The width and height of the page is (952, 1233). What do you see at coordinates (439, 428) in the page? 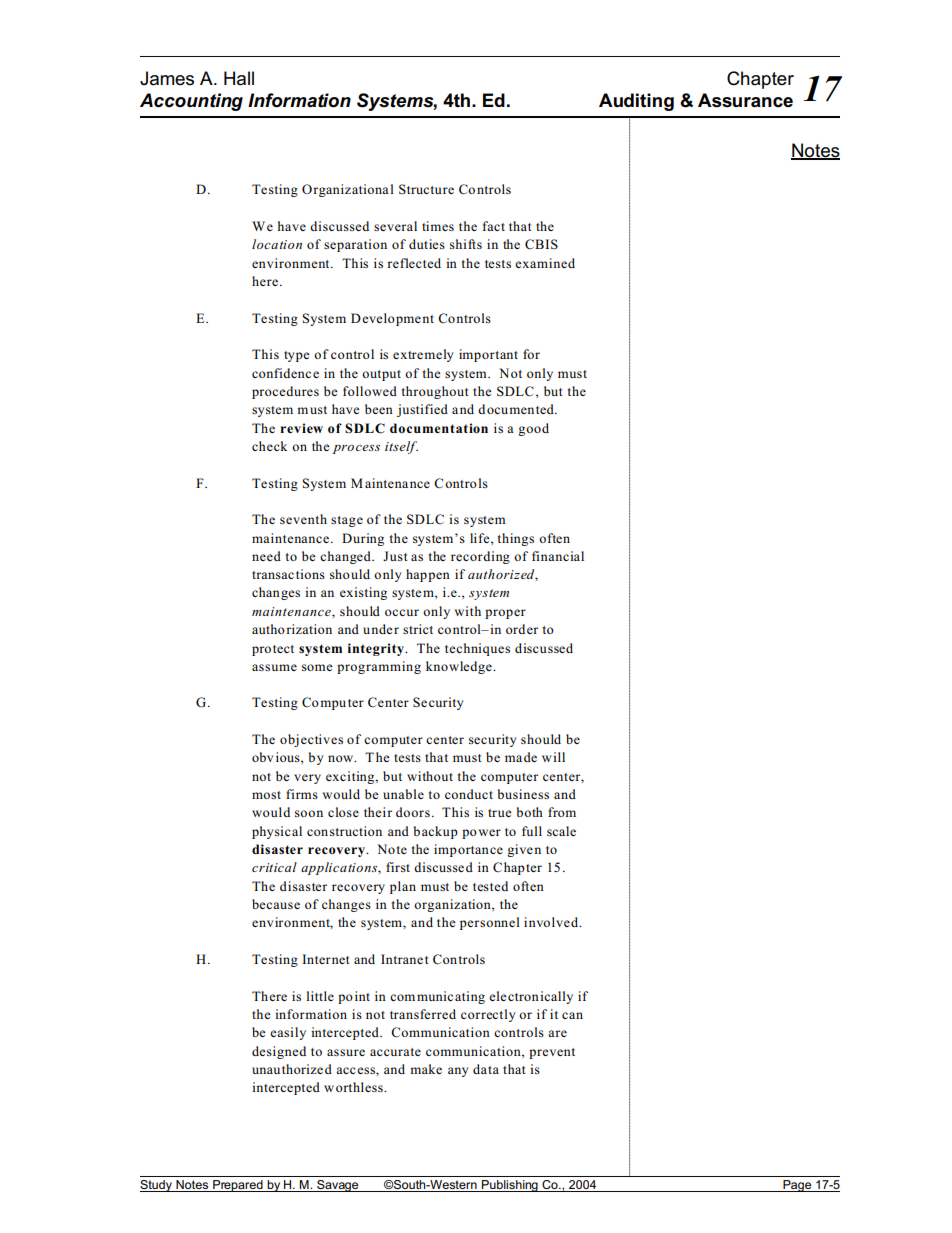
I see `documentation` at bounding box center [439, 428].
